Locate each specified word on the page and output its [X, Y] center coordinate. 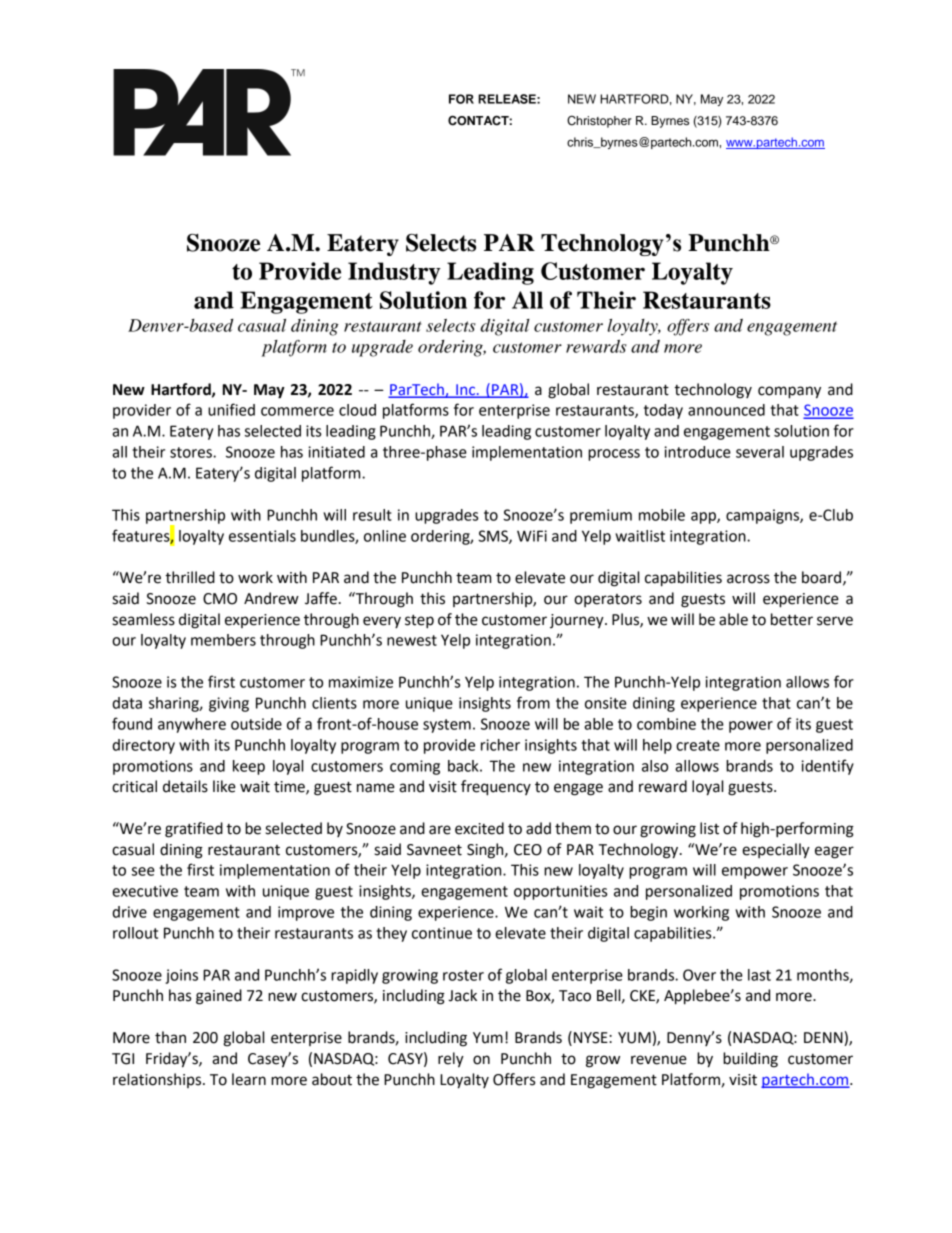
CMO [220, 599]
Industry [394, 273]
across [748, 579]
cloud [357, 410]
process [614, 455]
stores [192, 452]
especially [776, 851]
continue [442, 933]
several [760, 452]
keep [249, 767]
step [419, 622]
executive [145, 891]
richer [500, 745]
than [170, 1037]
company [789, 392]
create [698, 745]
